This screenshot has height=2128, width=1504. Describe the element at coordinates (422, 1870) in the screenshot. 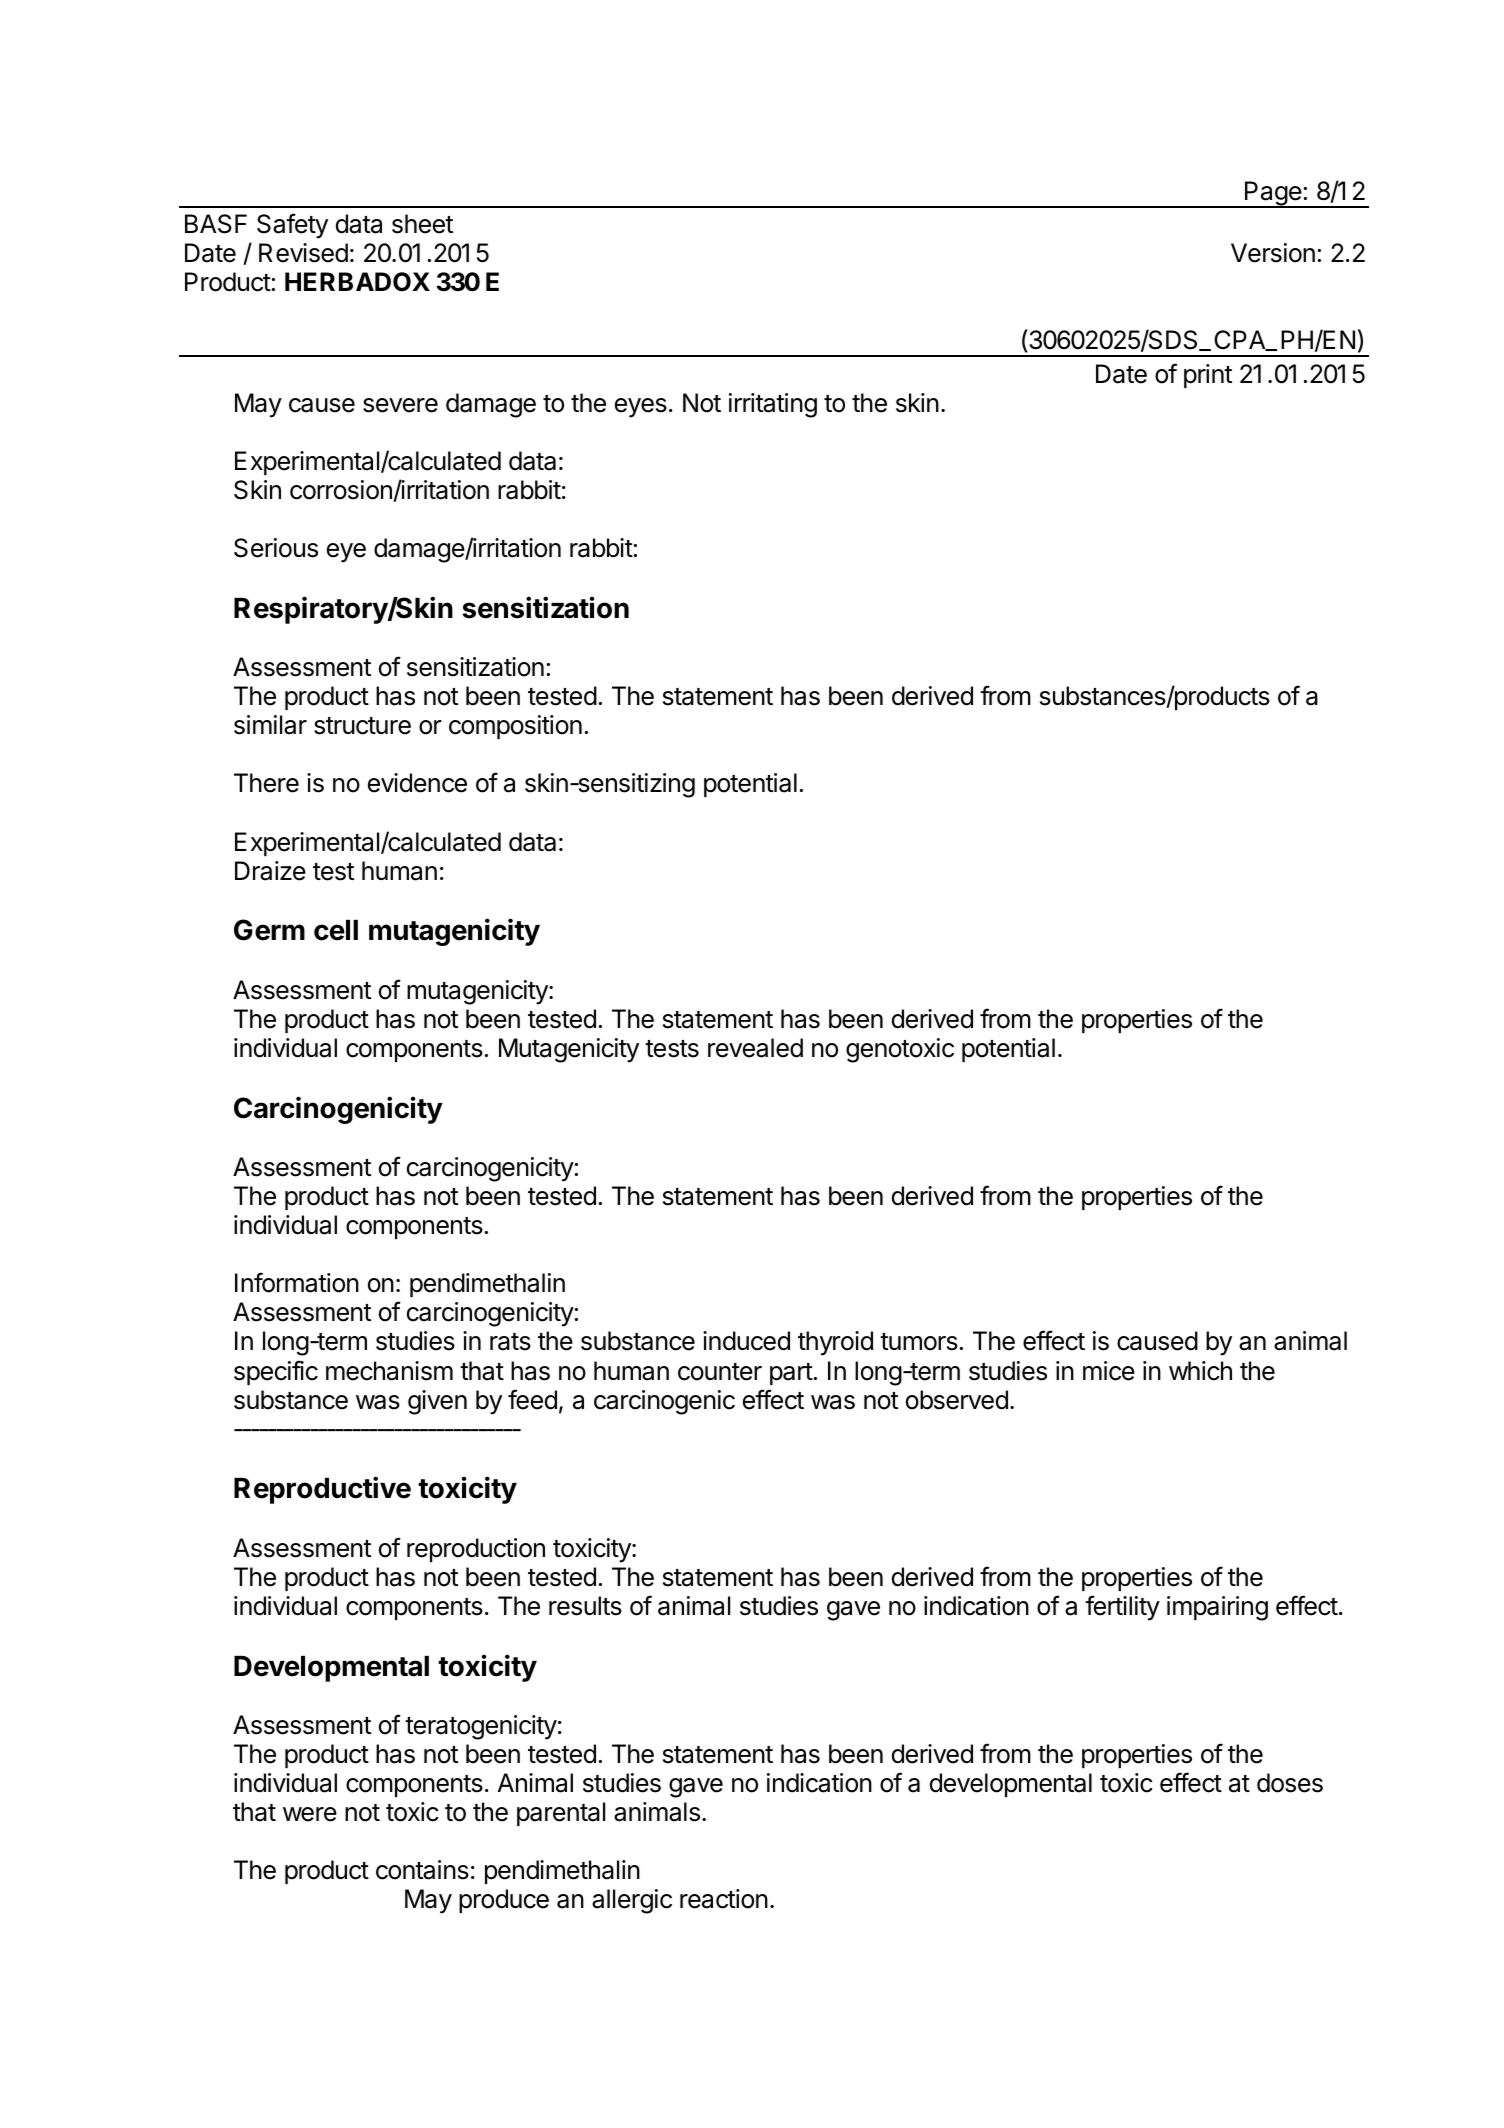

I see `contains` at that location.
